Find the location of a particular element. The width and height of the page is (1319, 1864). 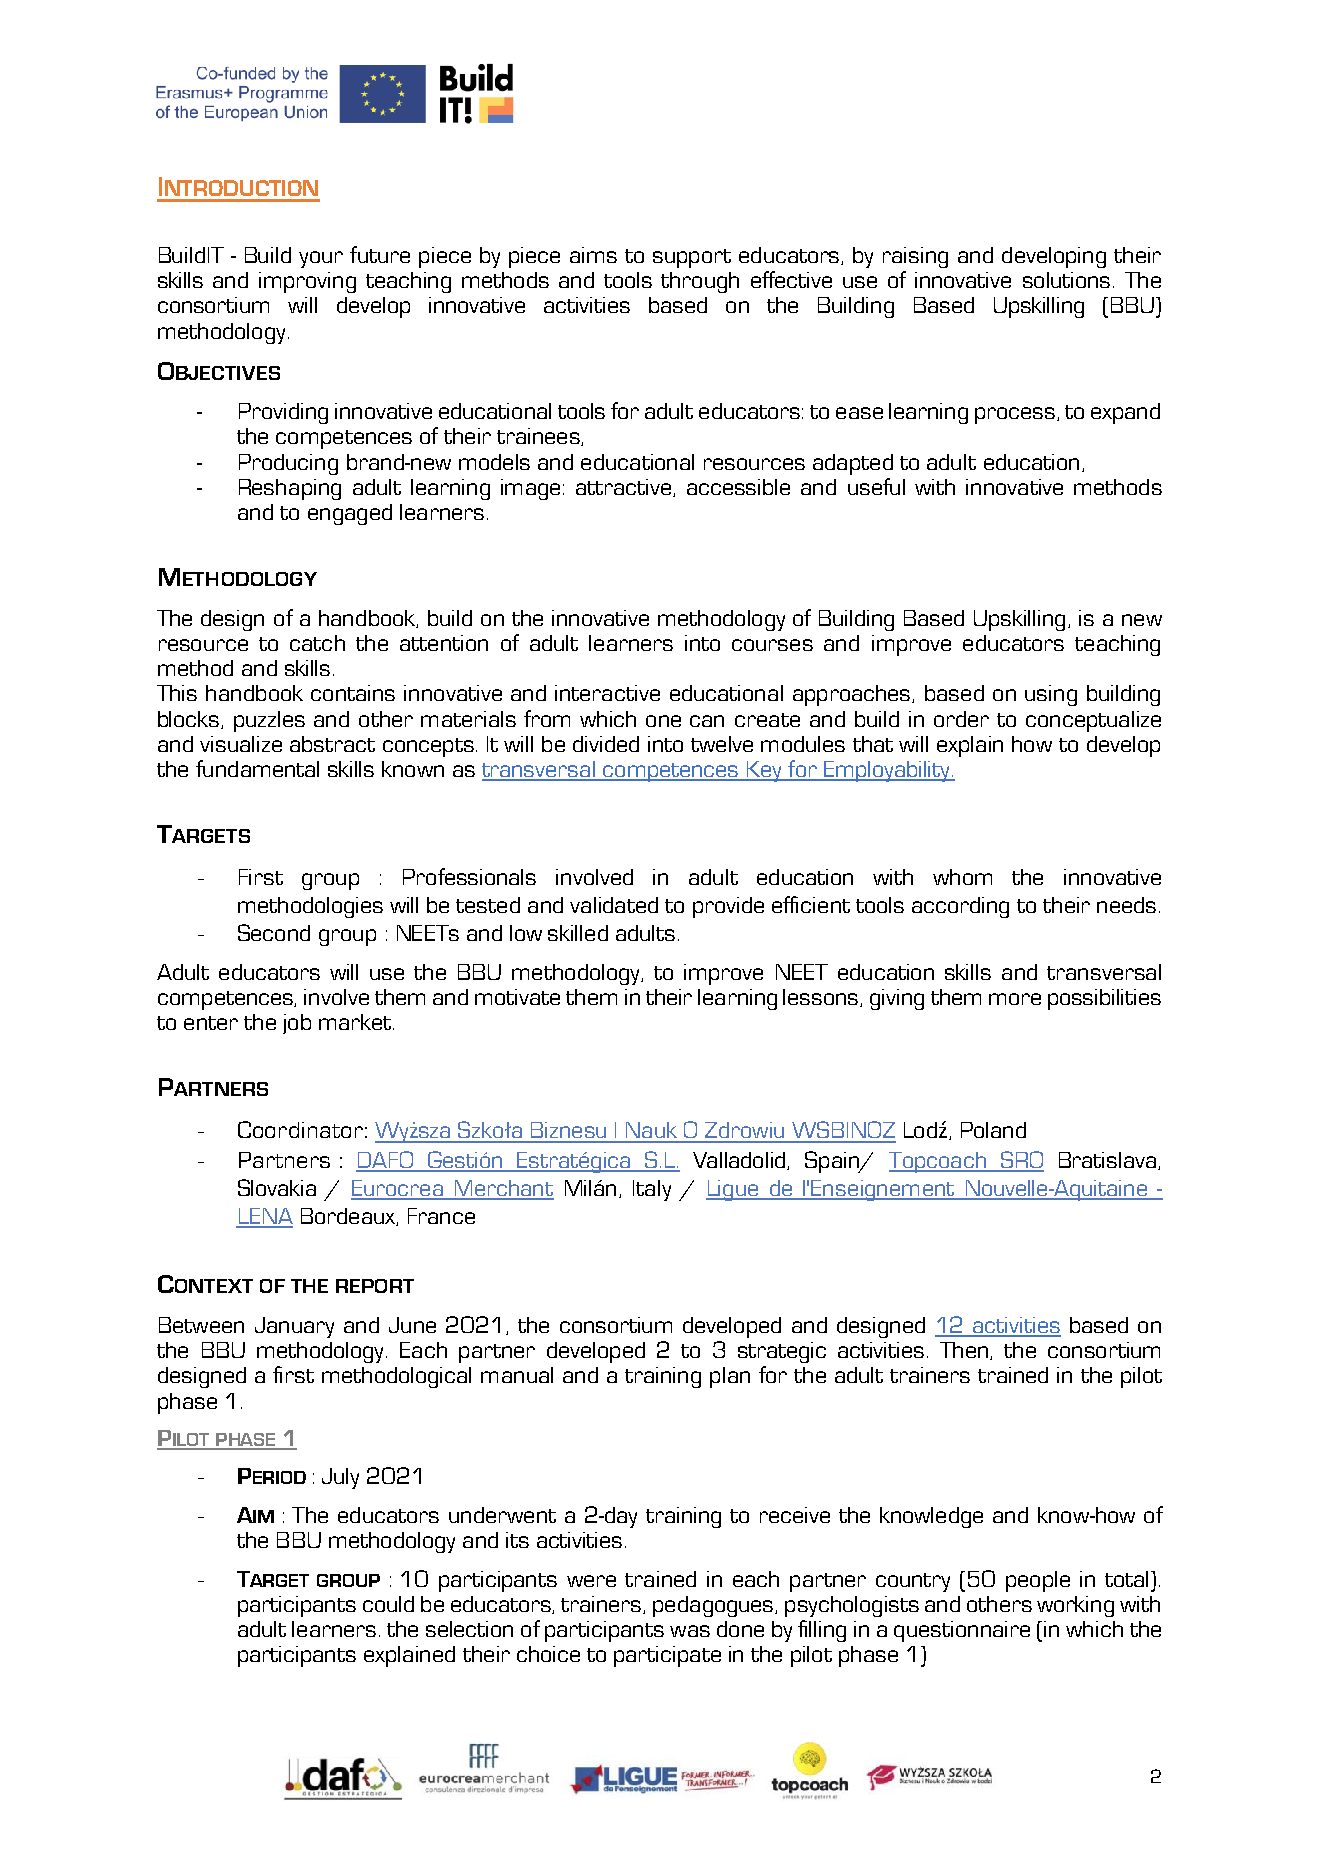

Second is located at coordinates (274, 932).
